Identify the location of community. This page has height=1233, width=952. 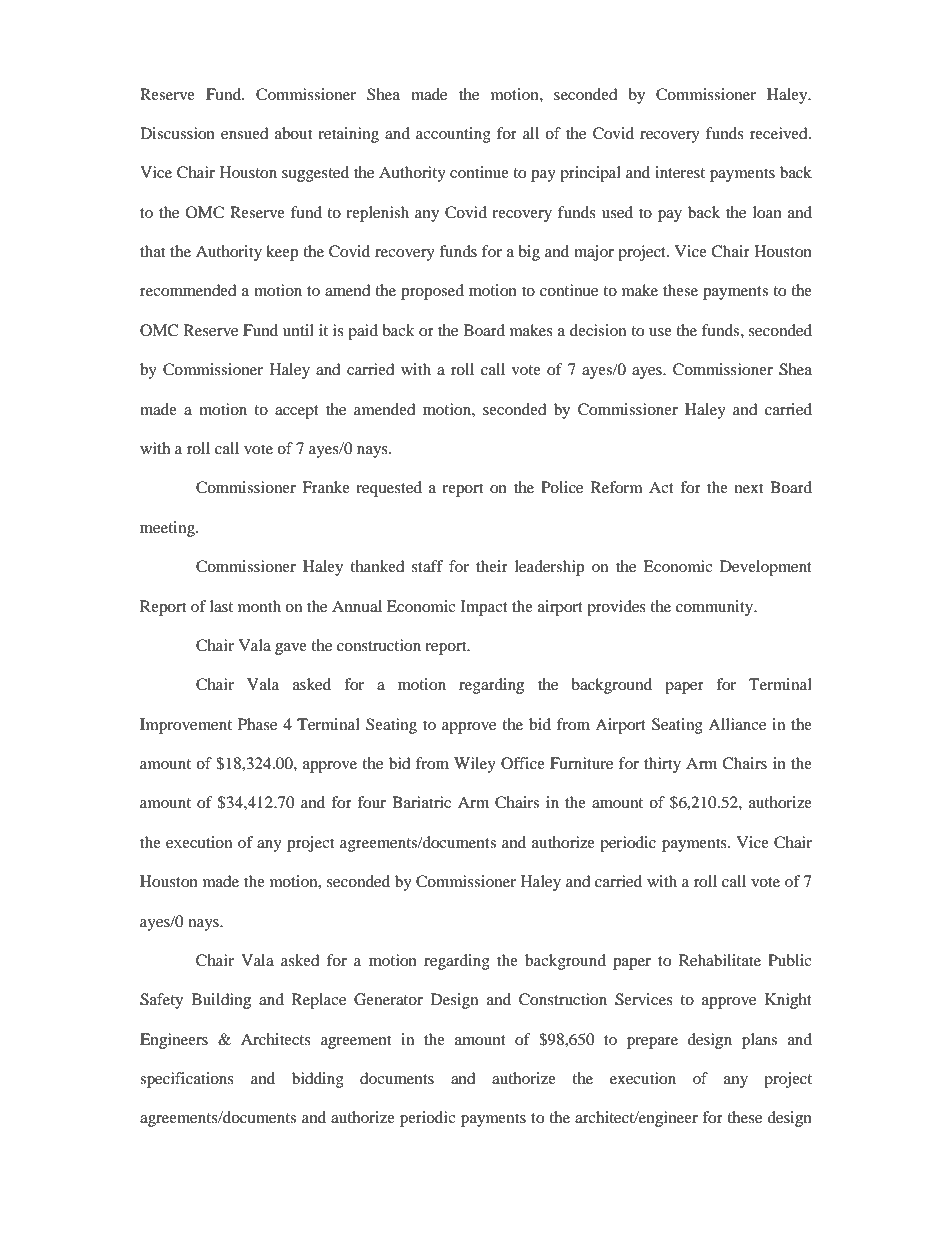
(716, 608).
